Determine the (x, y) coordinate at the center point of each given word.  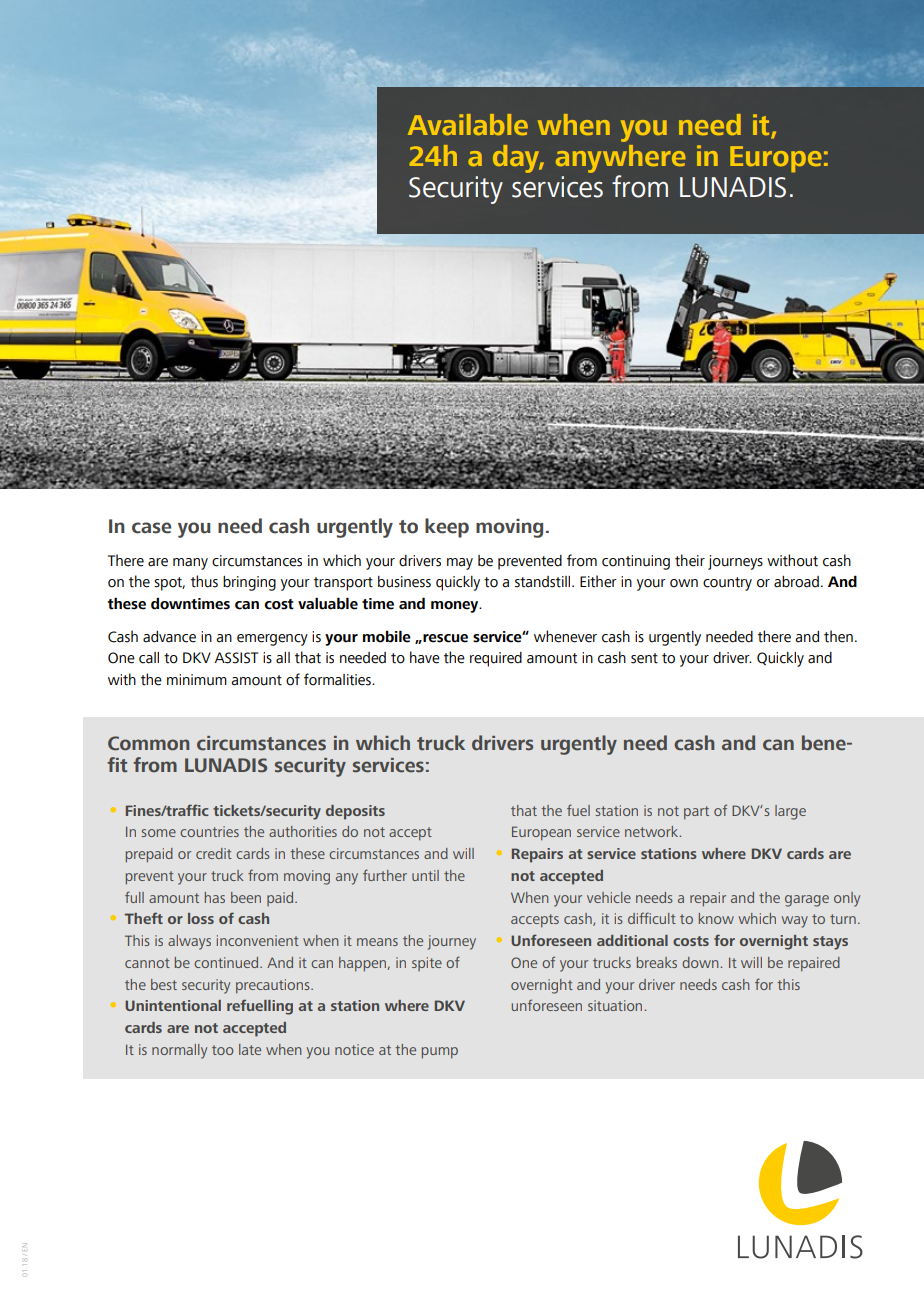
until (425, 875)
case (151, 528)
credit (214, 853)
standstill (544, 582)
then (838, 636)
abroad (796, 582)
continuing (636, 562)
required (496, 659)
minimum (197, 680)
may (460, 564)
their (690, 560)
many (190, 564)
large (790, 812)
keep (447, 528)
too (222, 1050)
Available (468, 124)
